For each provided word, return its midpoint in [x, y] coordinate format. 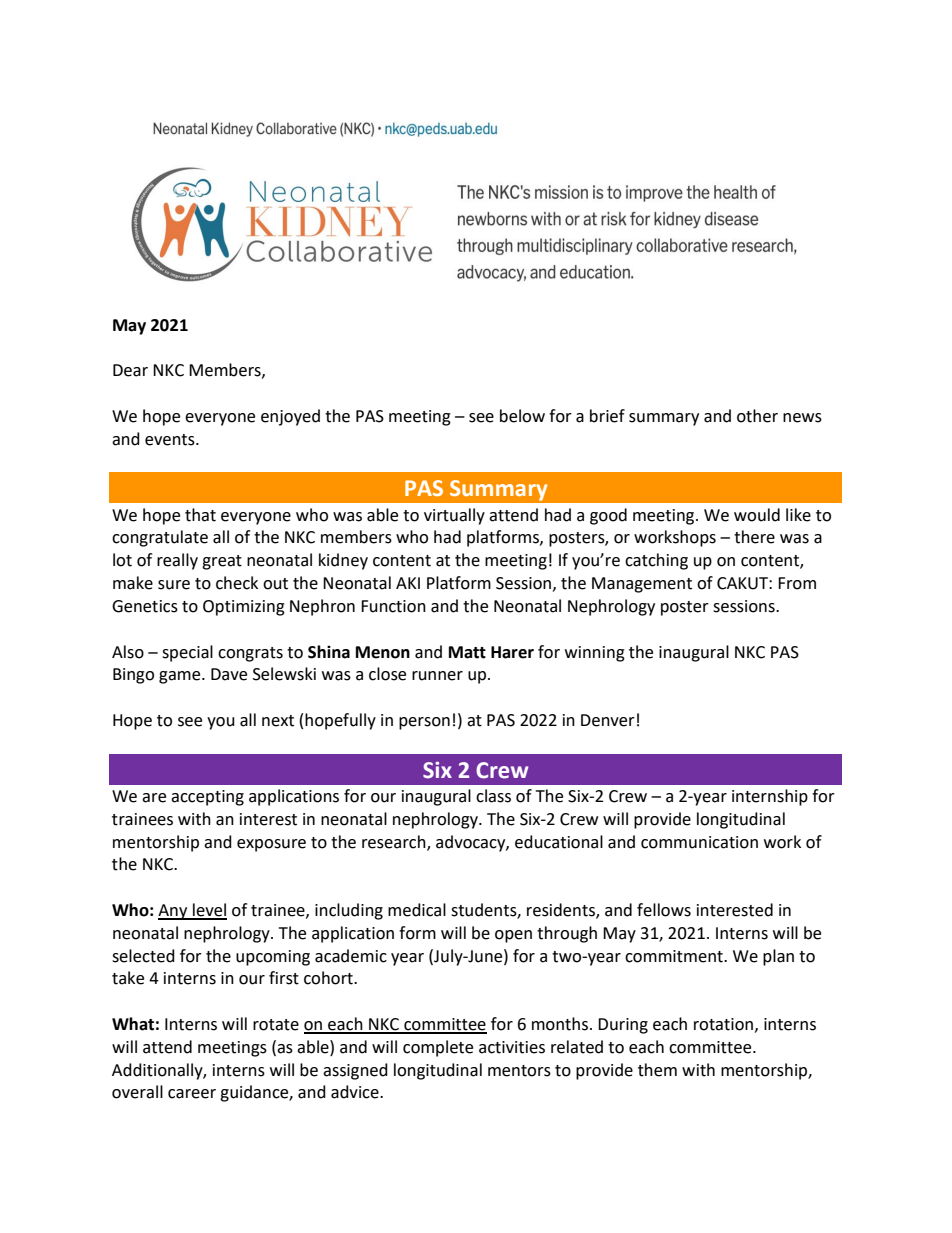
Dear [130, 370]
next [278, 721]
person [424, 723]
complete [438, 1048]
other [757, 416]
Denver [608, 720]
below [522, 416]
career [192, 1094]
